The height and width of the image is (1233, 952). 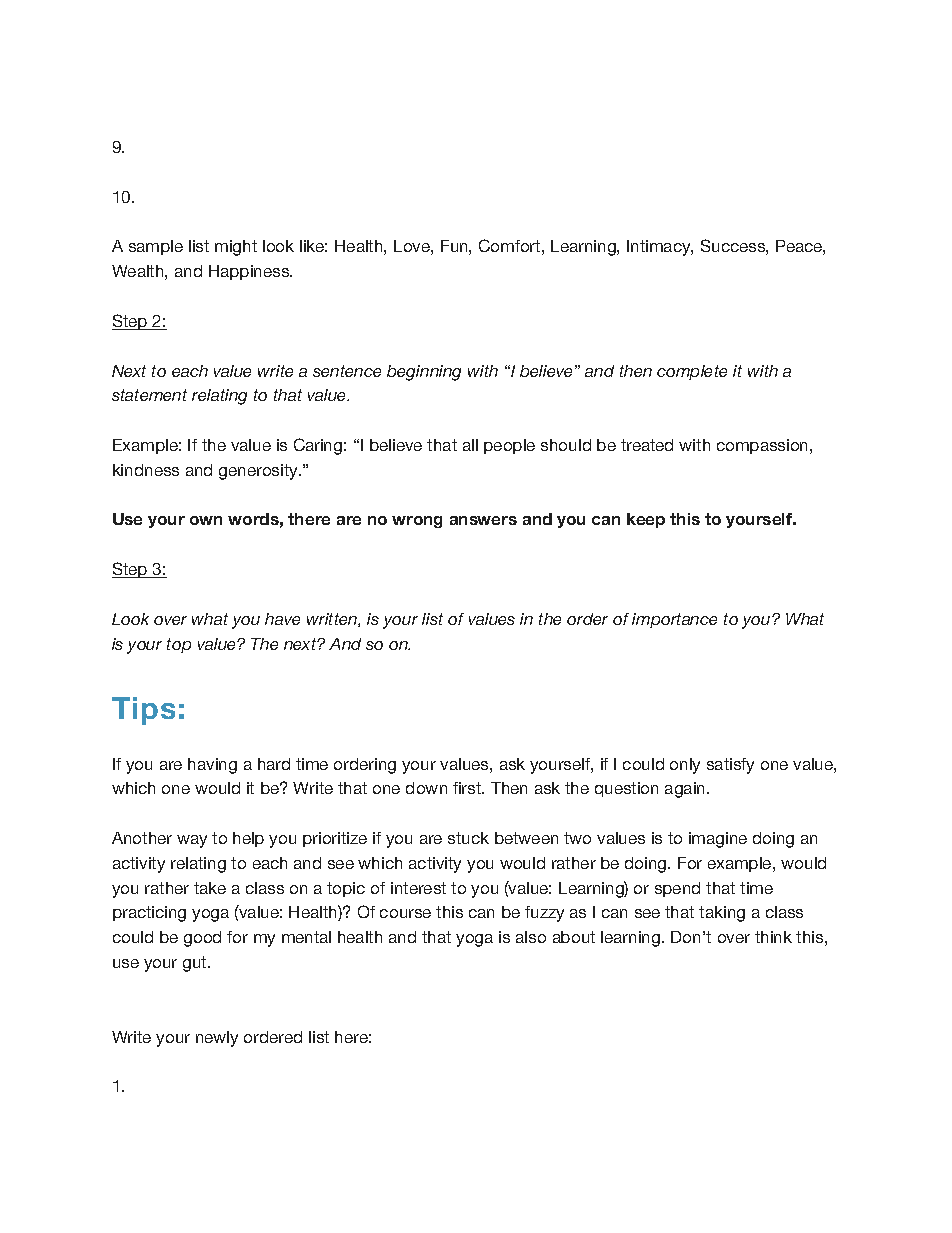 I want to click on also, so click(x=531, y=937).
